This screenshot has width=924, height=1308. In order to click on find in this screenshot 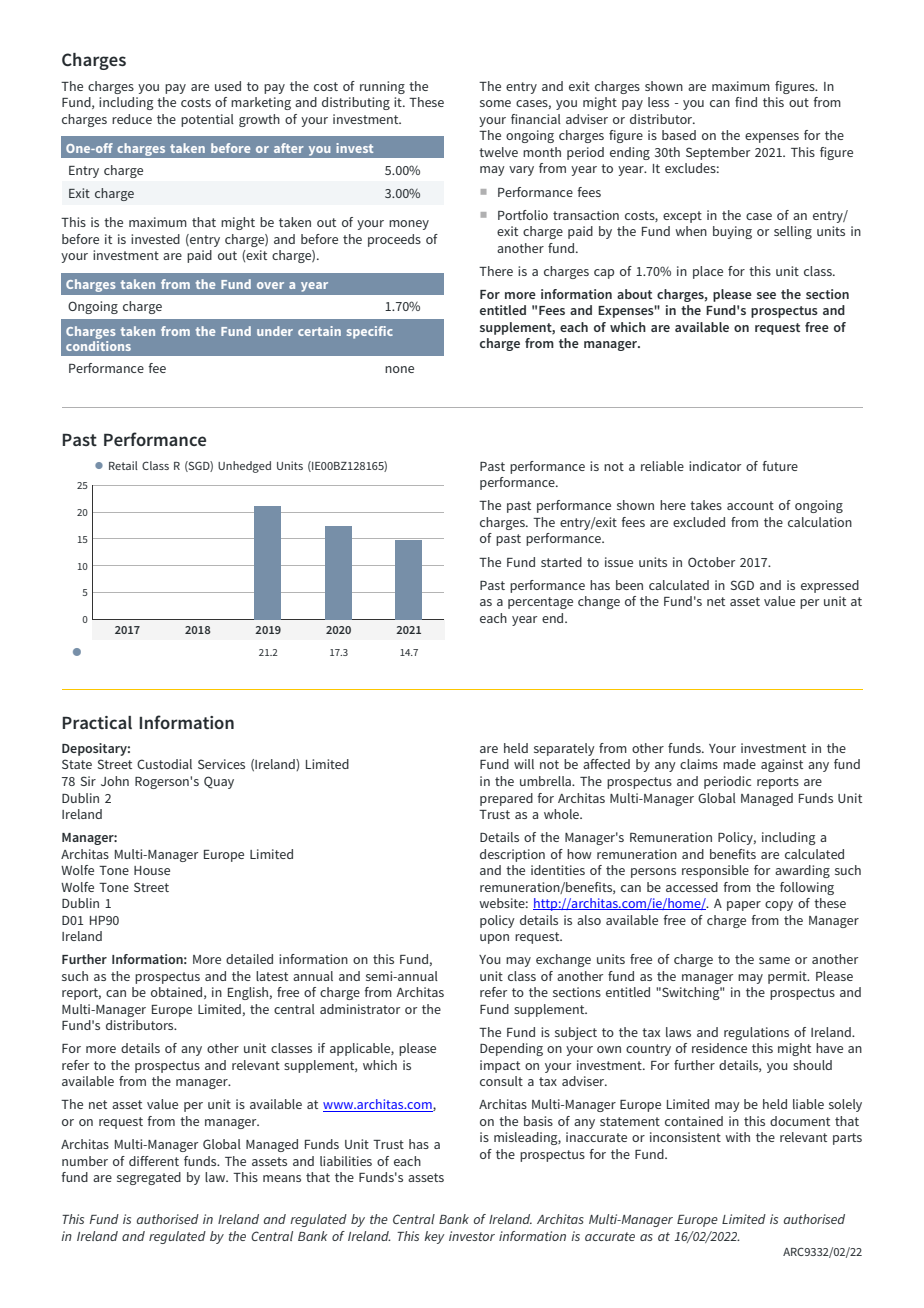, I will do `click(746, 102)`.
